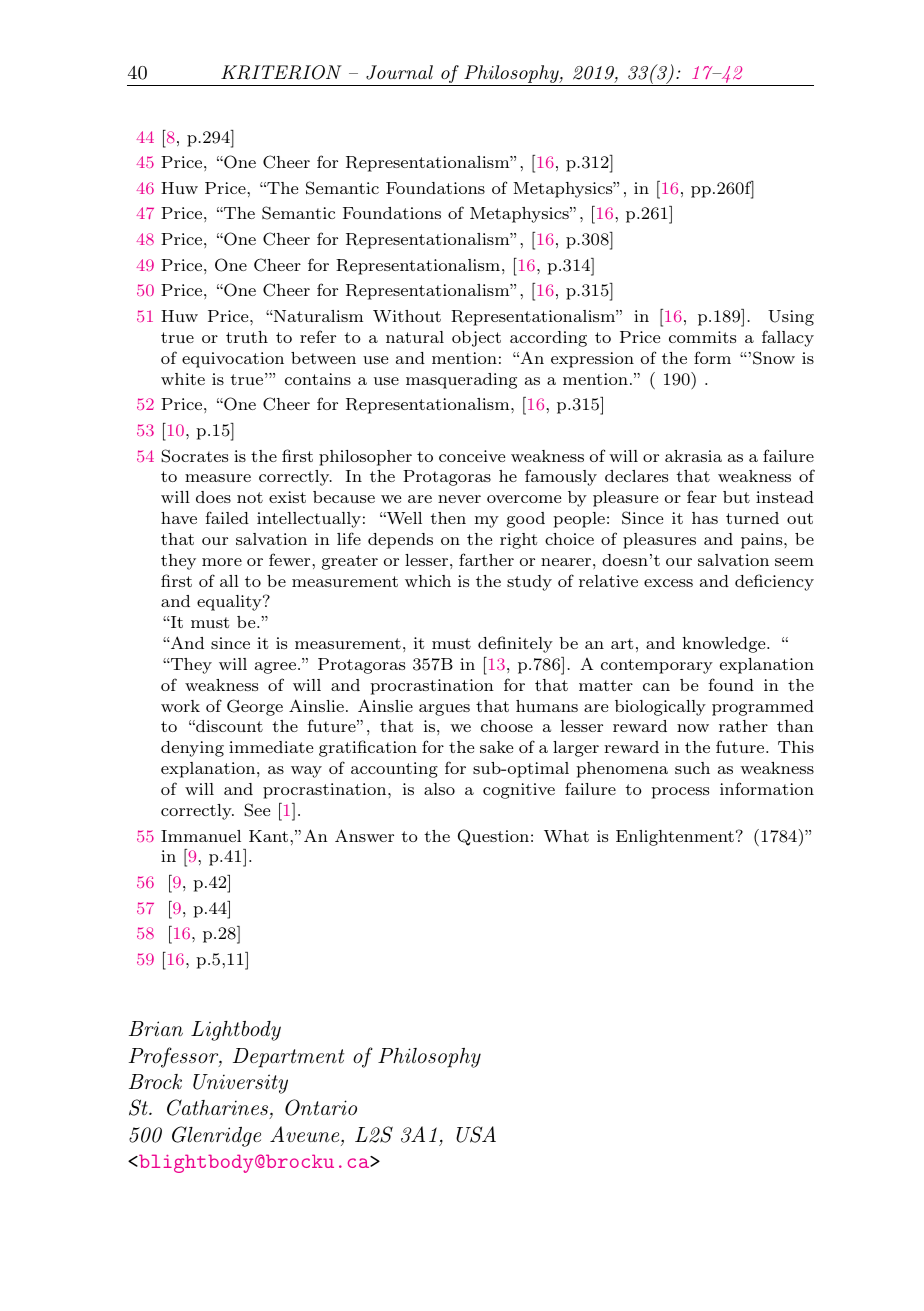 The width and height of the screenshot is (924, 1311). I want to click on What, so click(566, 836).
